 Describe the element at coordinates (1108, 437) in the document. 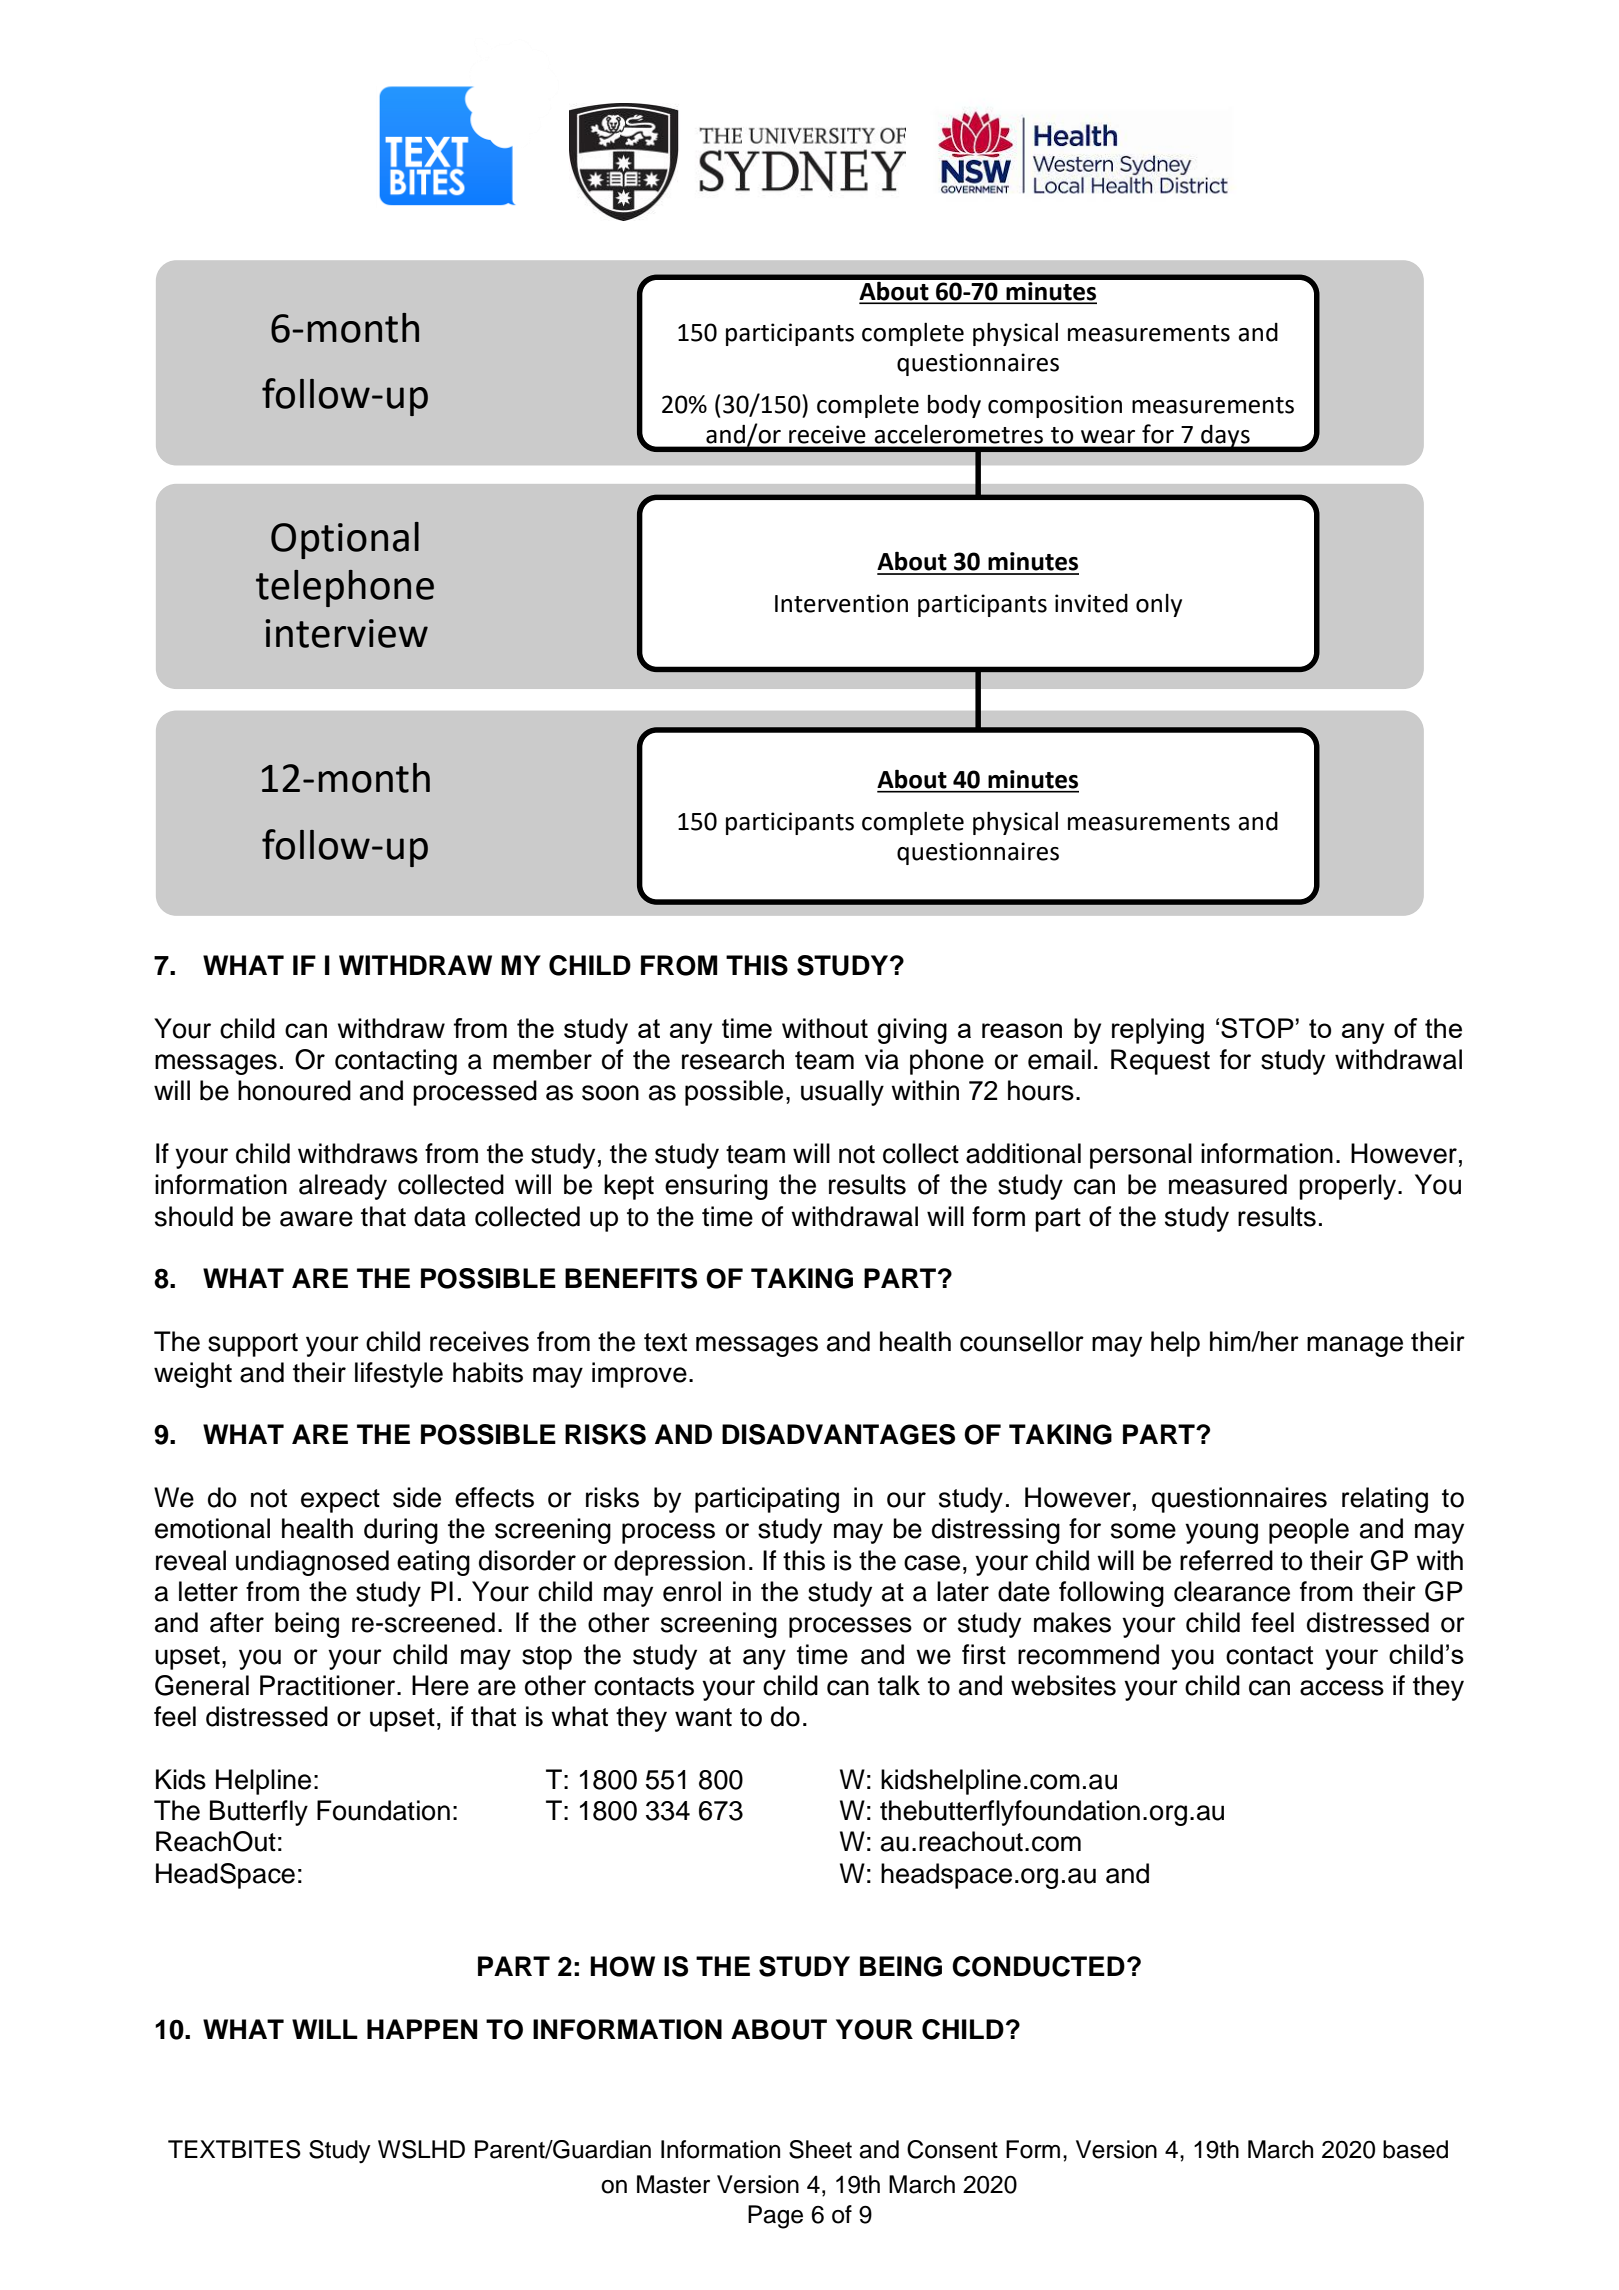

I see `wear` at that location.
